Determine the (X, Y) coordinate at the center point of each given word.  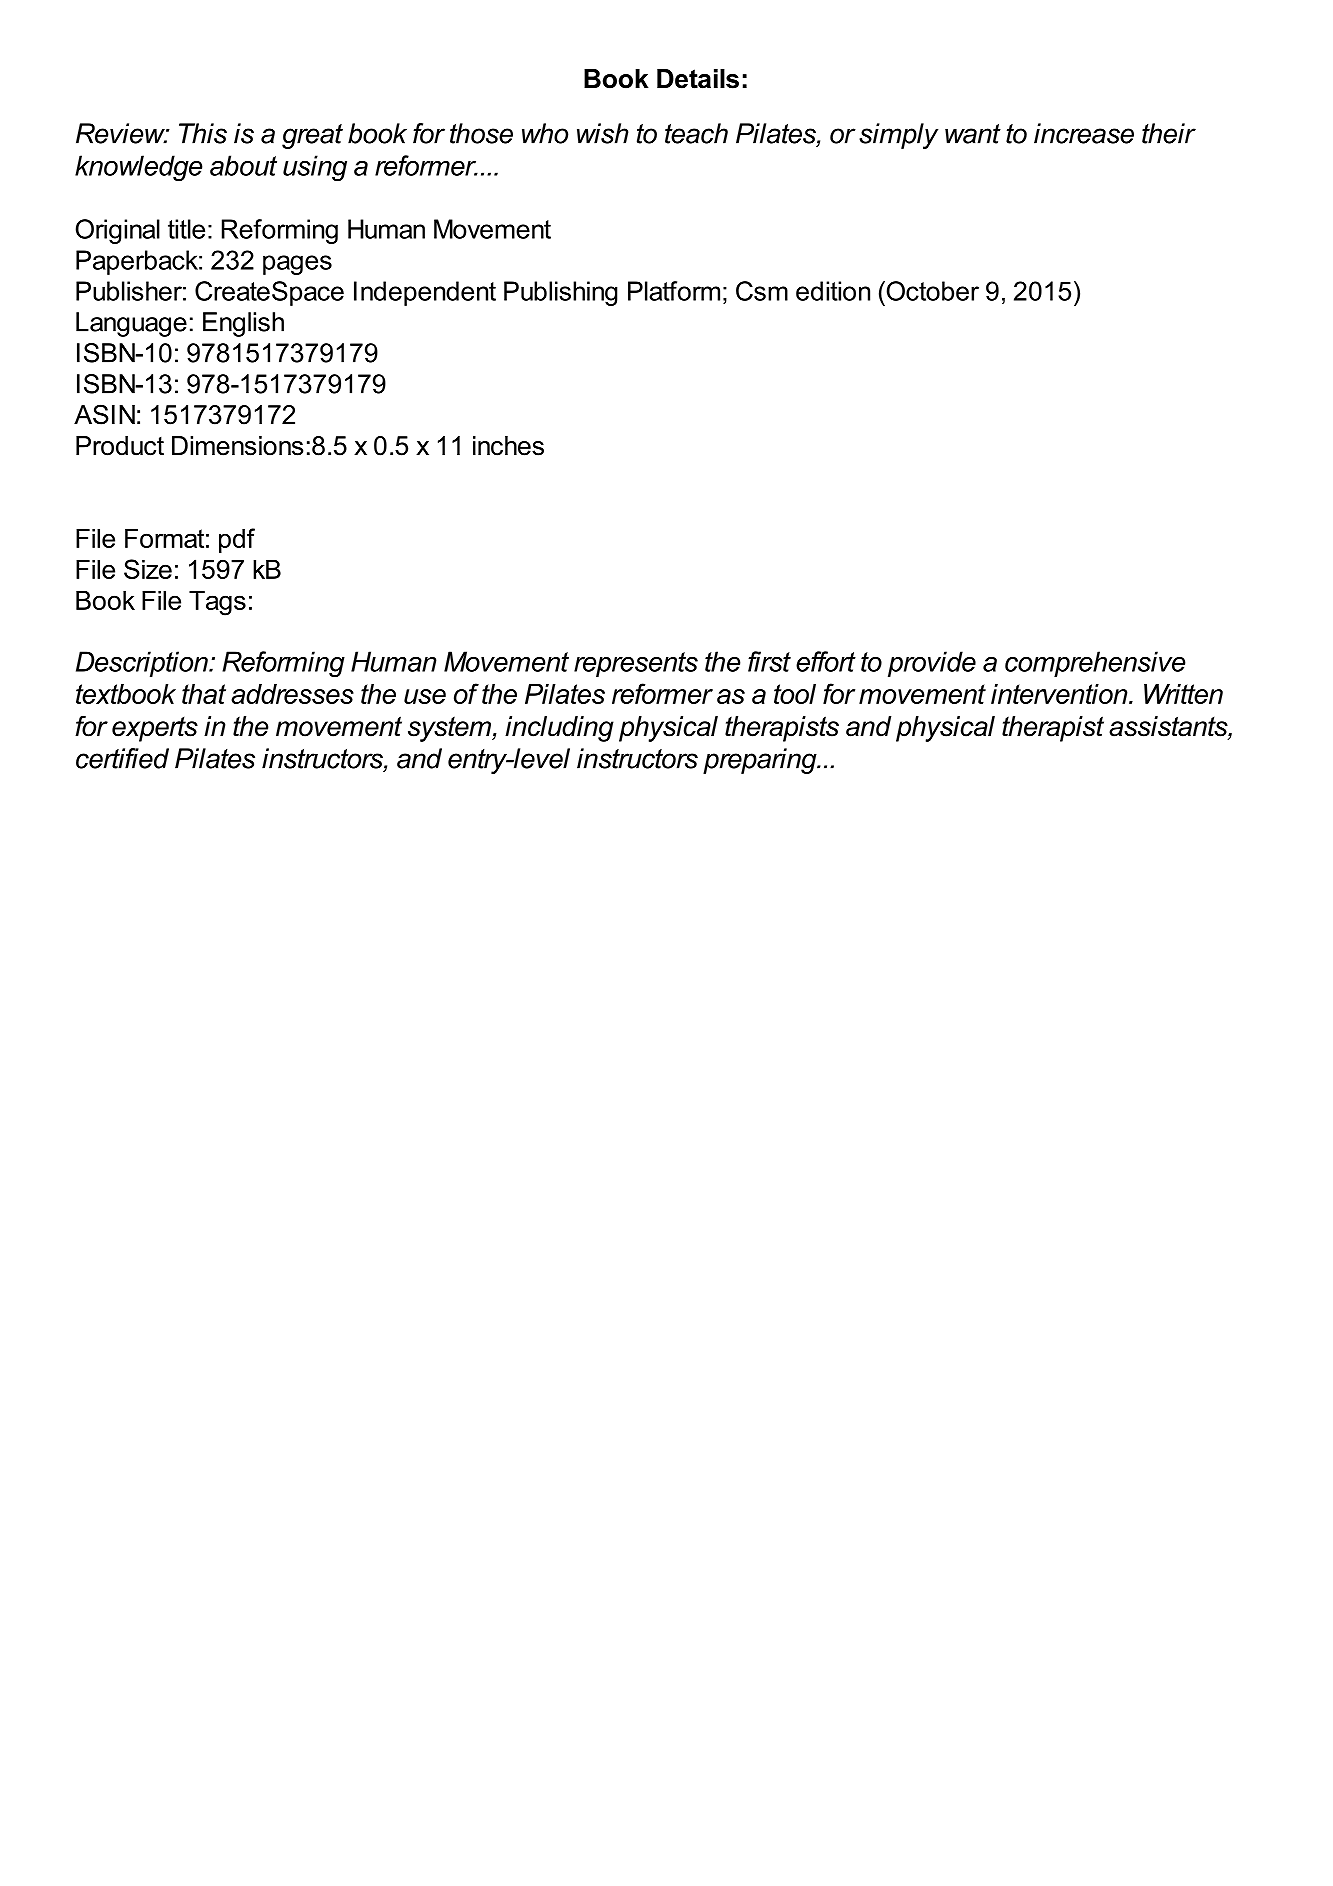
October (931, 291)
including (559, 729)
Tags (217, 603)
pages (297, 265)
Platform (674, 291)
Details (698, 79)
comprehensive (1095, 664)
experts (155, 729)
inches (508, 446)
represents (636, 664)
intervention (1060, 694)
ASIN (104, 414)
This (203, 133)
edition (833, 291)
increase (1084, 133)
